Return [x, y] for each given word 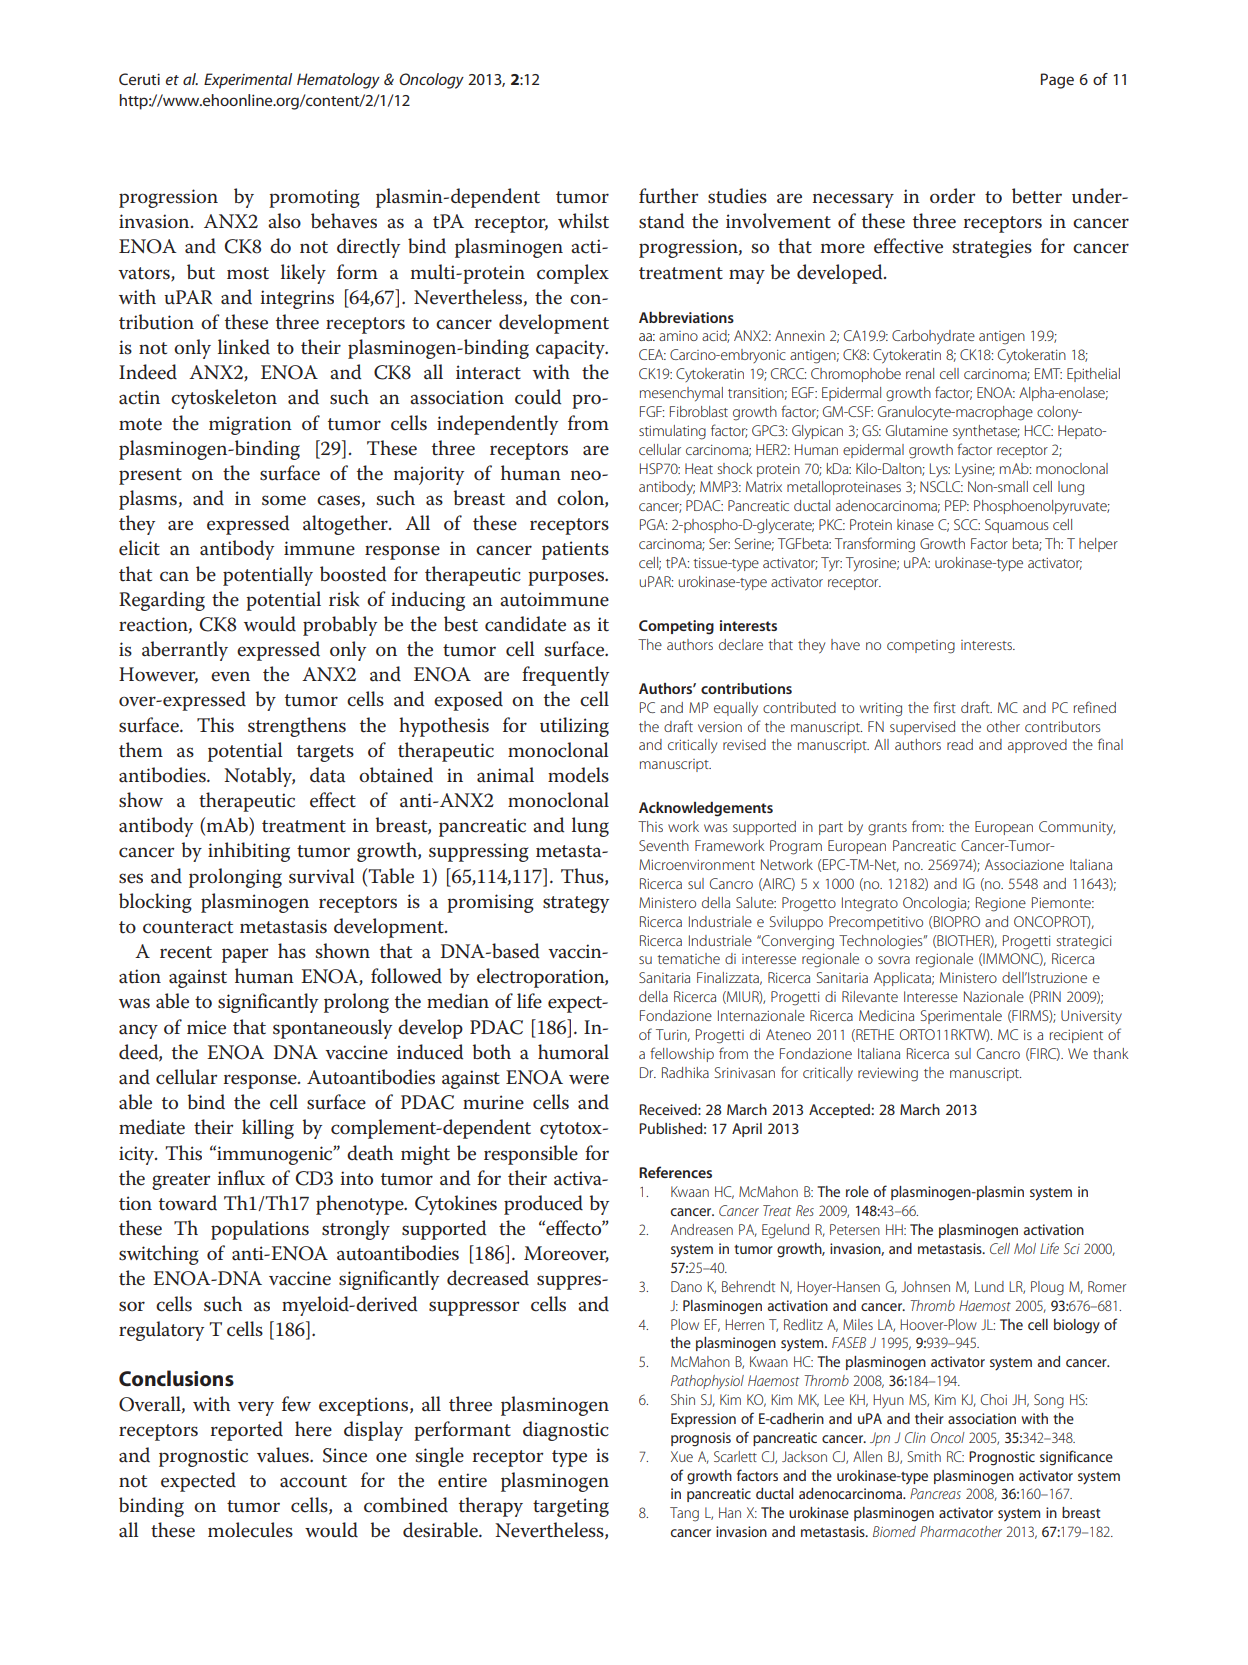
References [675, 1172]
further [668, 196]
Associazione [1024, 864]
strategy [576, 904]
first [944, 707]
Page [1057, 81]
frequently [565, 676]
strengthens [297, 727]
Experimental [248, 81]
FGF [652, 411]
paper [245, 955]
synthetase [986, 432]
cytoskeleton [224, 399]
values [284, 1455]
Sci [1071, 1248]
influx [241, 1178]
